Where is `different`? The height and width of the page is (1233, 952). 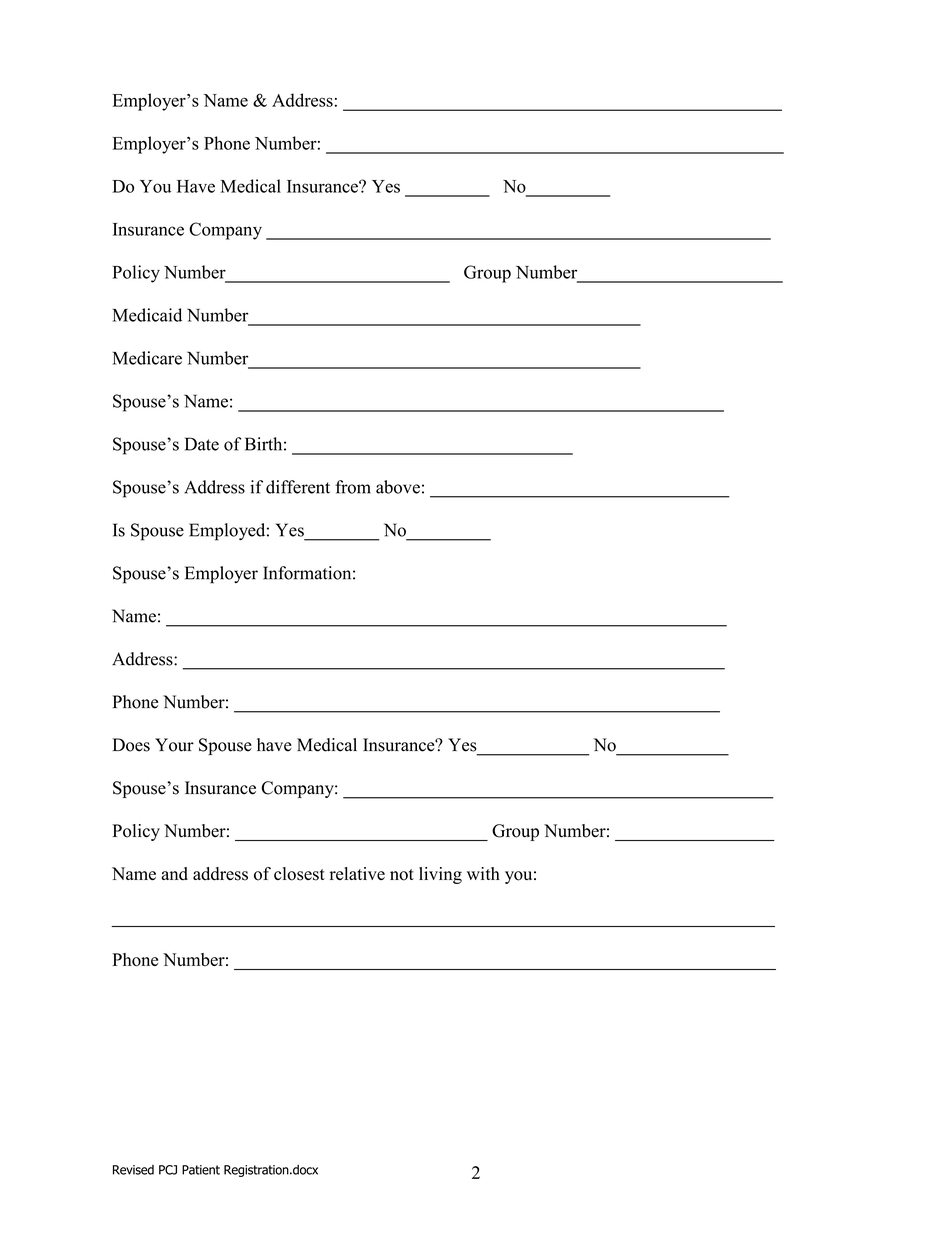
different is located at coordinates (298, 487).
